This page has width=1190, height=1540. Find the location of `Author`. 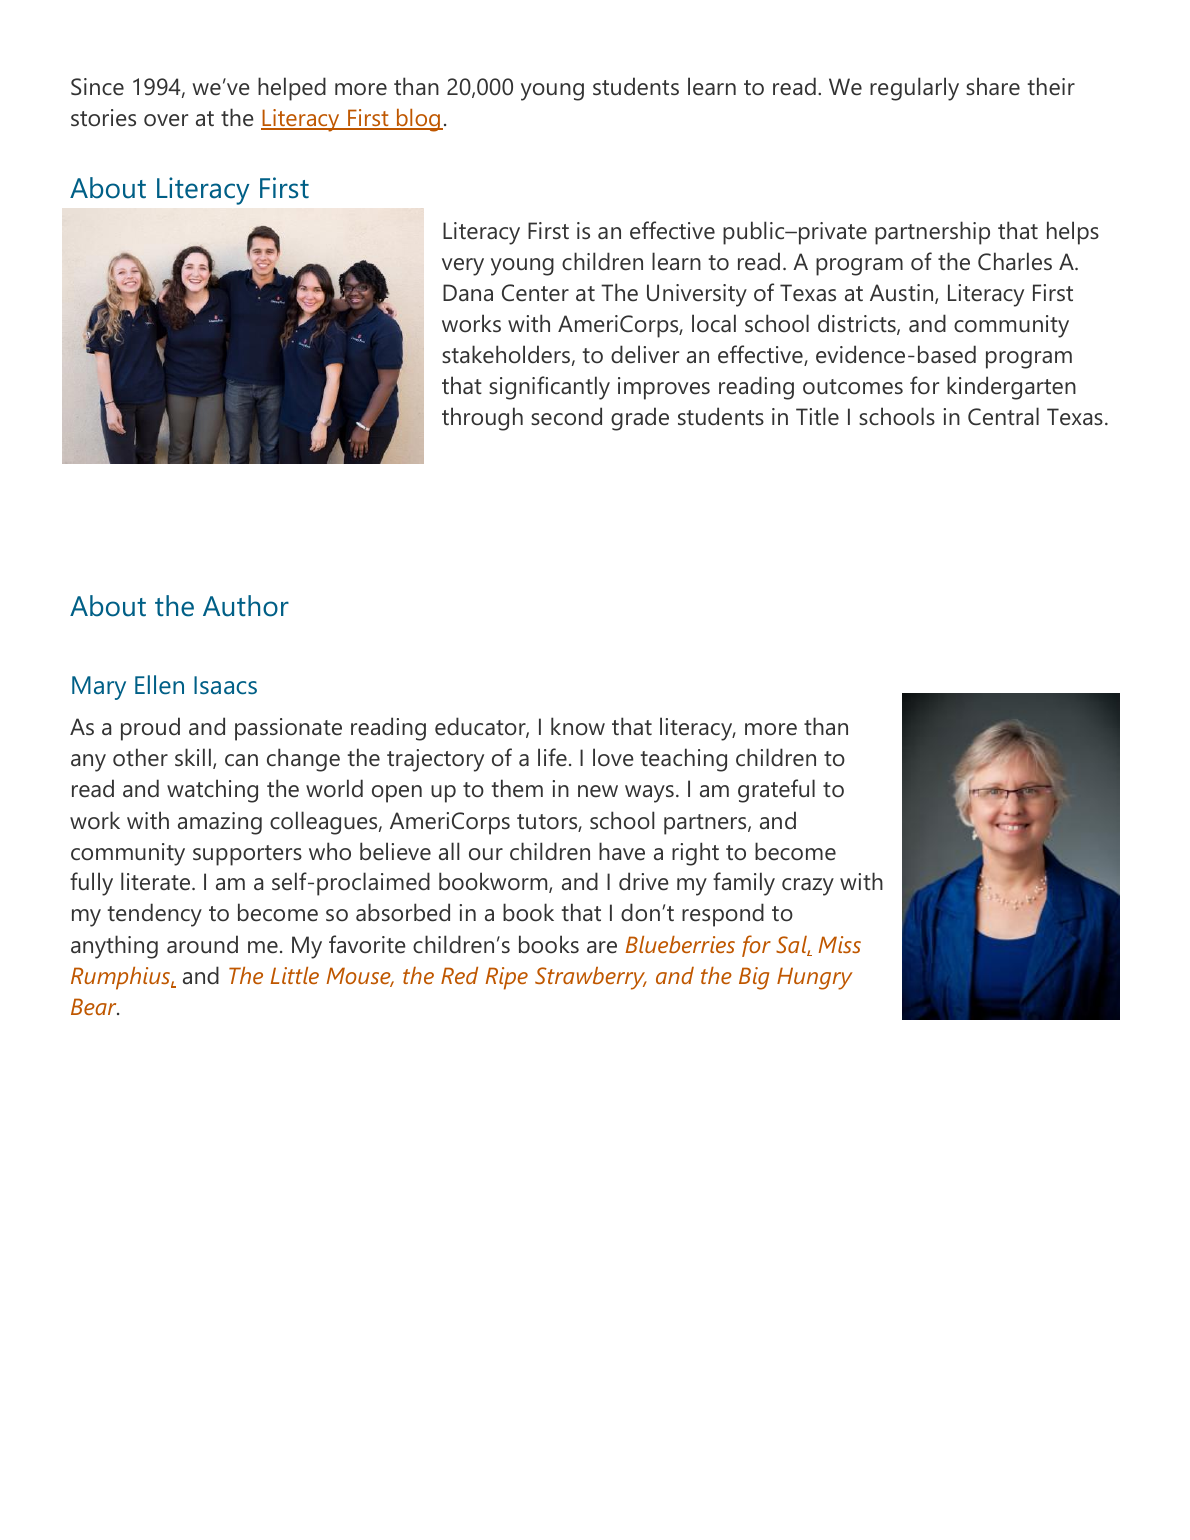

Author is located at coordinates (246, 606).
